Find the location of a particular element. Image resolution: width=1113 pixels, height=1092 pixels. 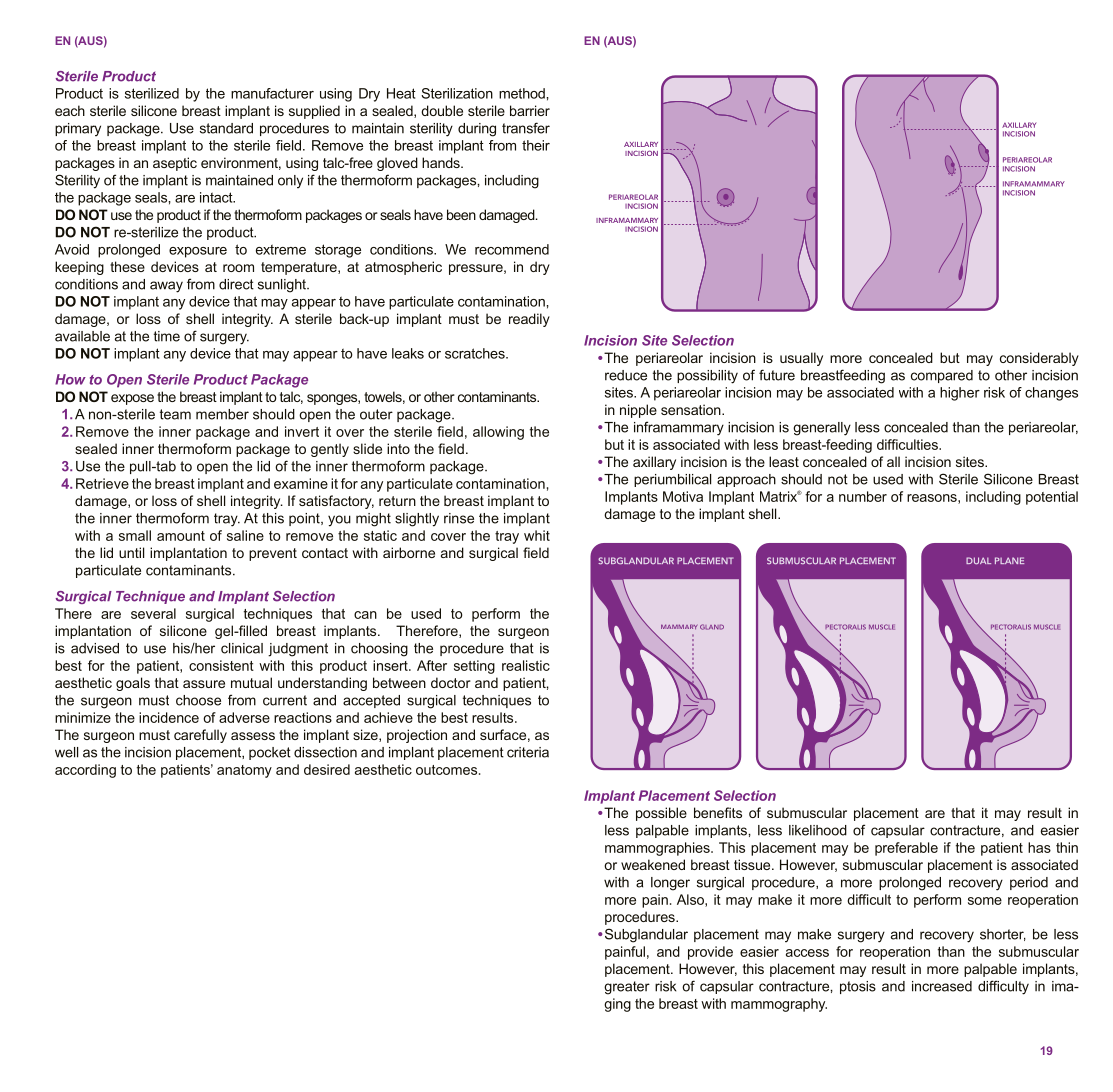

standard is located at coordinates (226, 128).
